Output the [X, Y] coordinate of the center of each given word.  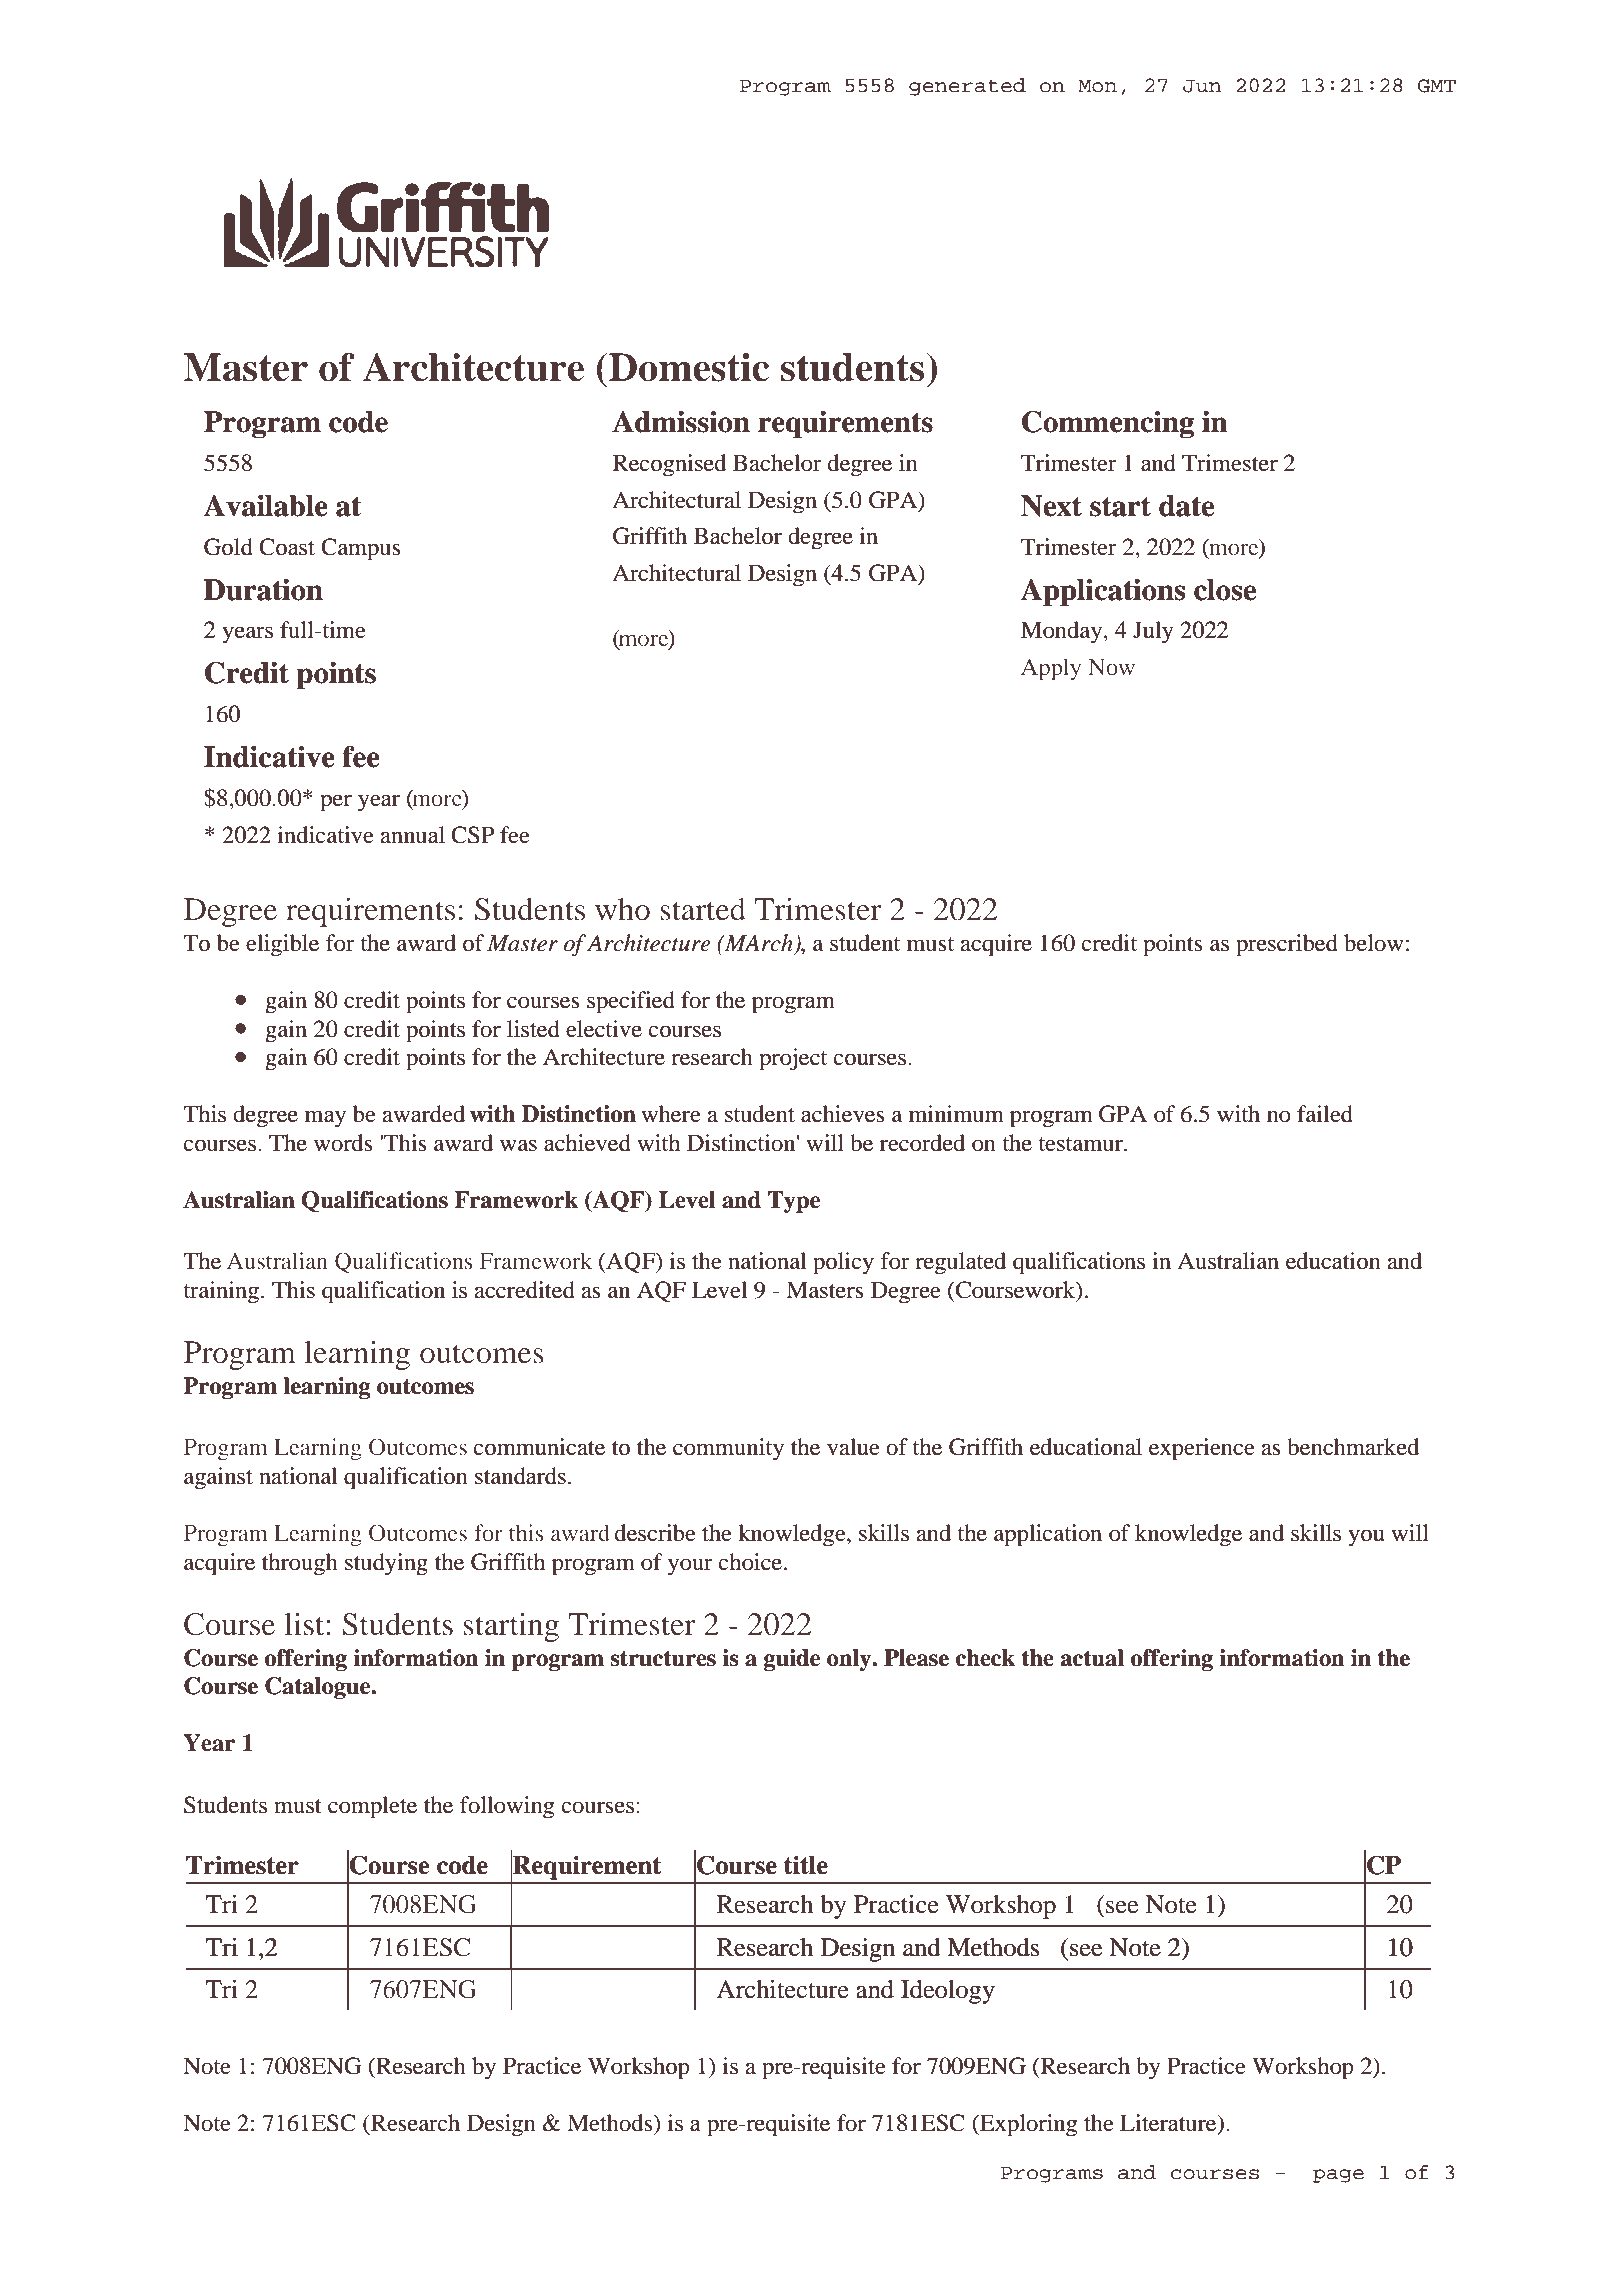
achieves [843, 1114]
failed [1325, 1114]
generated [967, 87]
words [343, 1143]
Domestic [688, 367]
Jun [1202, 86]
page [1338, 2176]
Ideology [948, 1992]
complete [372, 1807]
